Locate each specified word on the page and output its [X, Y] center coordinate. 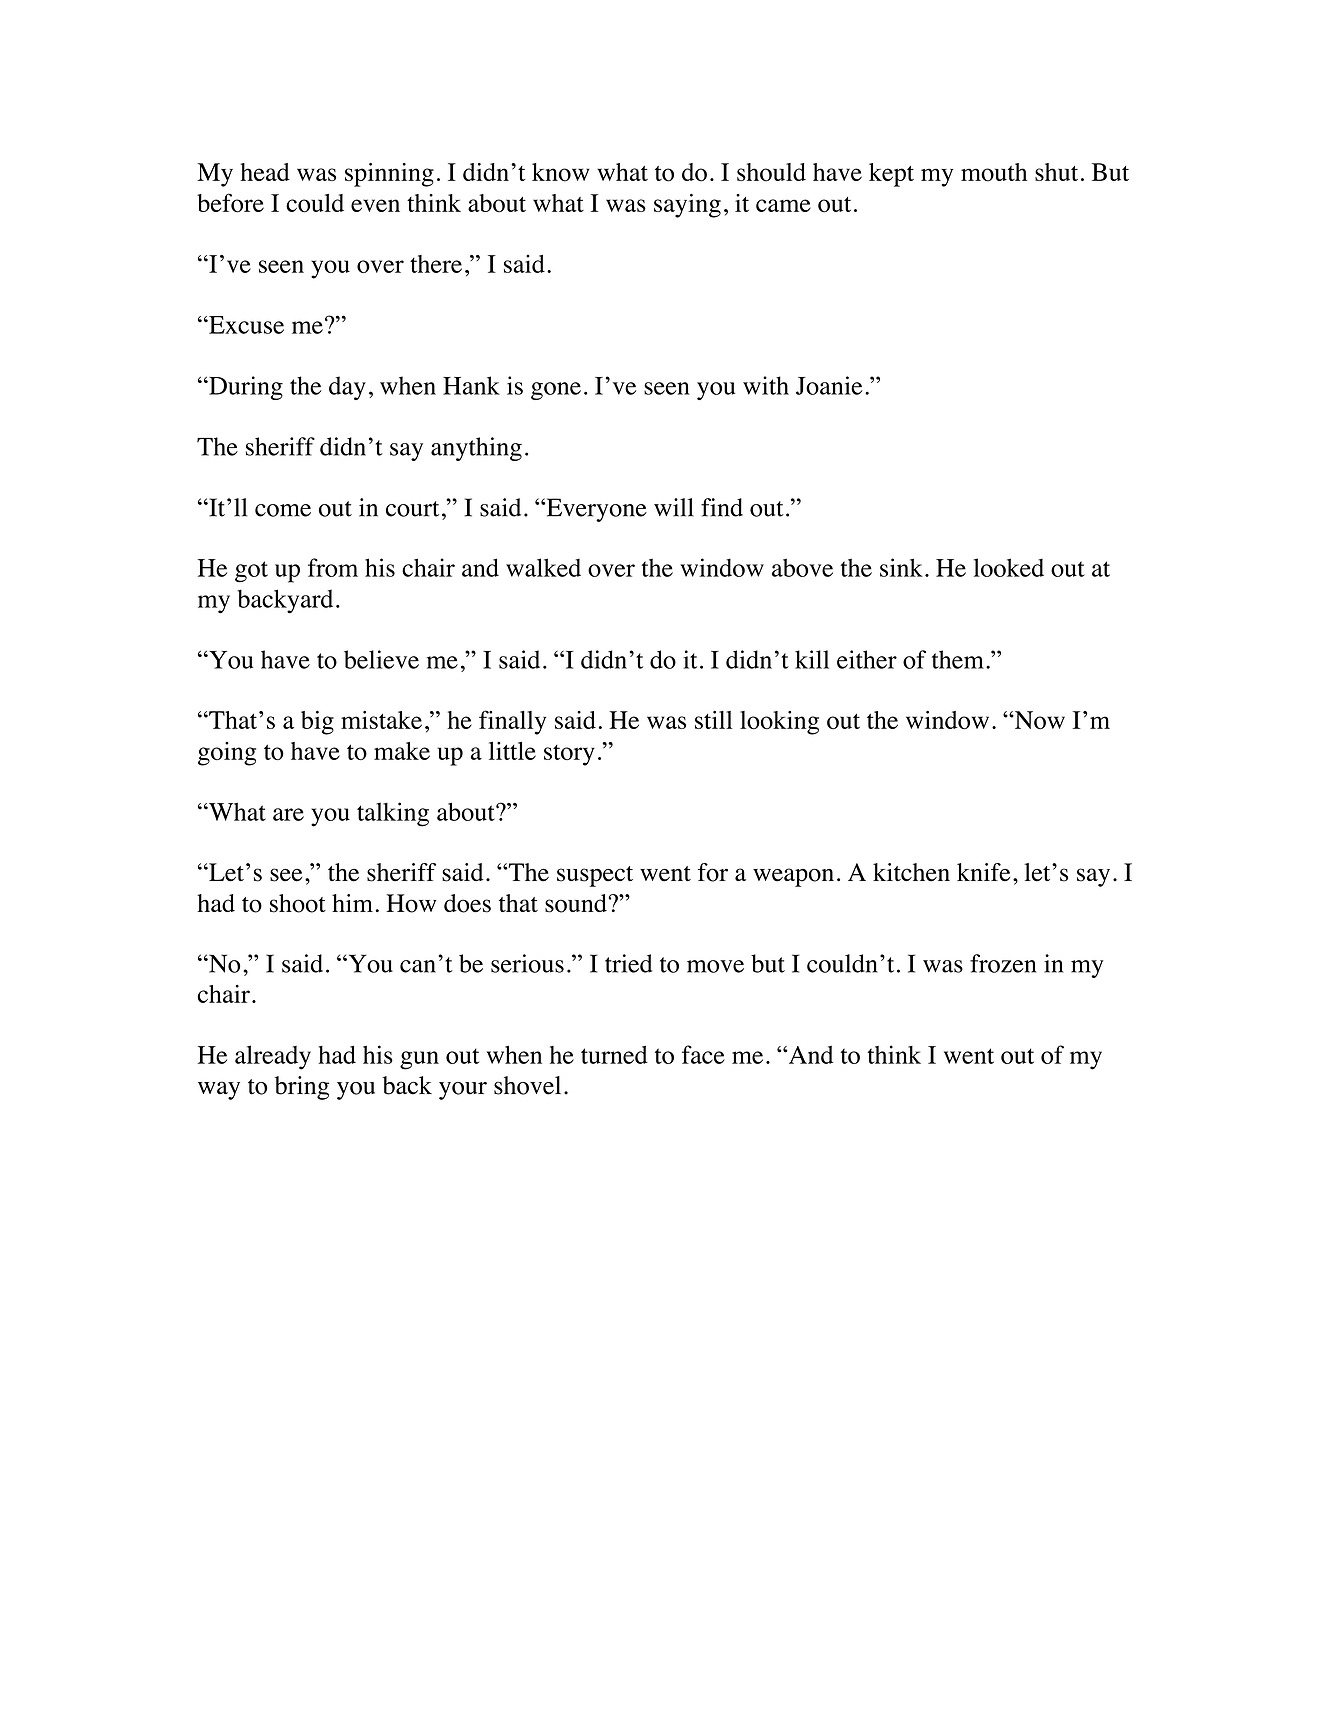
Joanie [829, 385]
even [375, 205]
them [958, 659]
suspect [595, 876]
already [273, 1057]
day [347, 388]
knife [983, 872]
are [288, 814]
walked [543, 567]
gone [556, 391]
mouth [994, 172]
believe [381, 659]
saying [687, 206]
